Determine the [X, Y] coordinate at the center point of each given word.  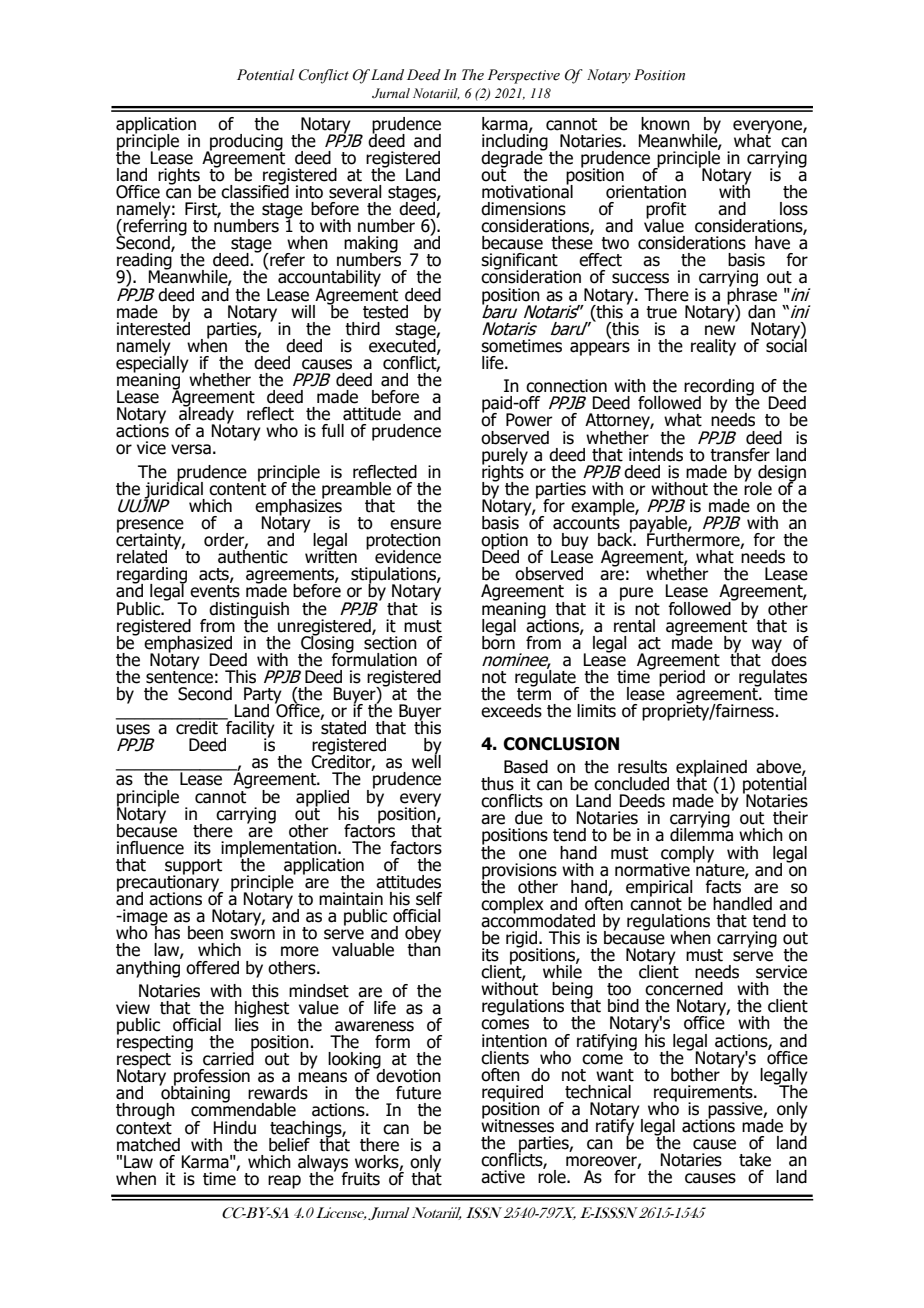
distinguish [249, 611]
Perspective [523, 76]
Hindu [234, 1128]
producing [245, 143]
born [498, 641]
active [503, 1177]
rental [634, 626]
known [665, 124]
